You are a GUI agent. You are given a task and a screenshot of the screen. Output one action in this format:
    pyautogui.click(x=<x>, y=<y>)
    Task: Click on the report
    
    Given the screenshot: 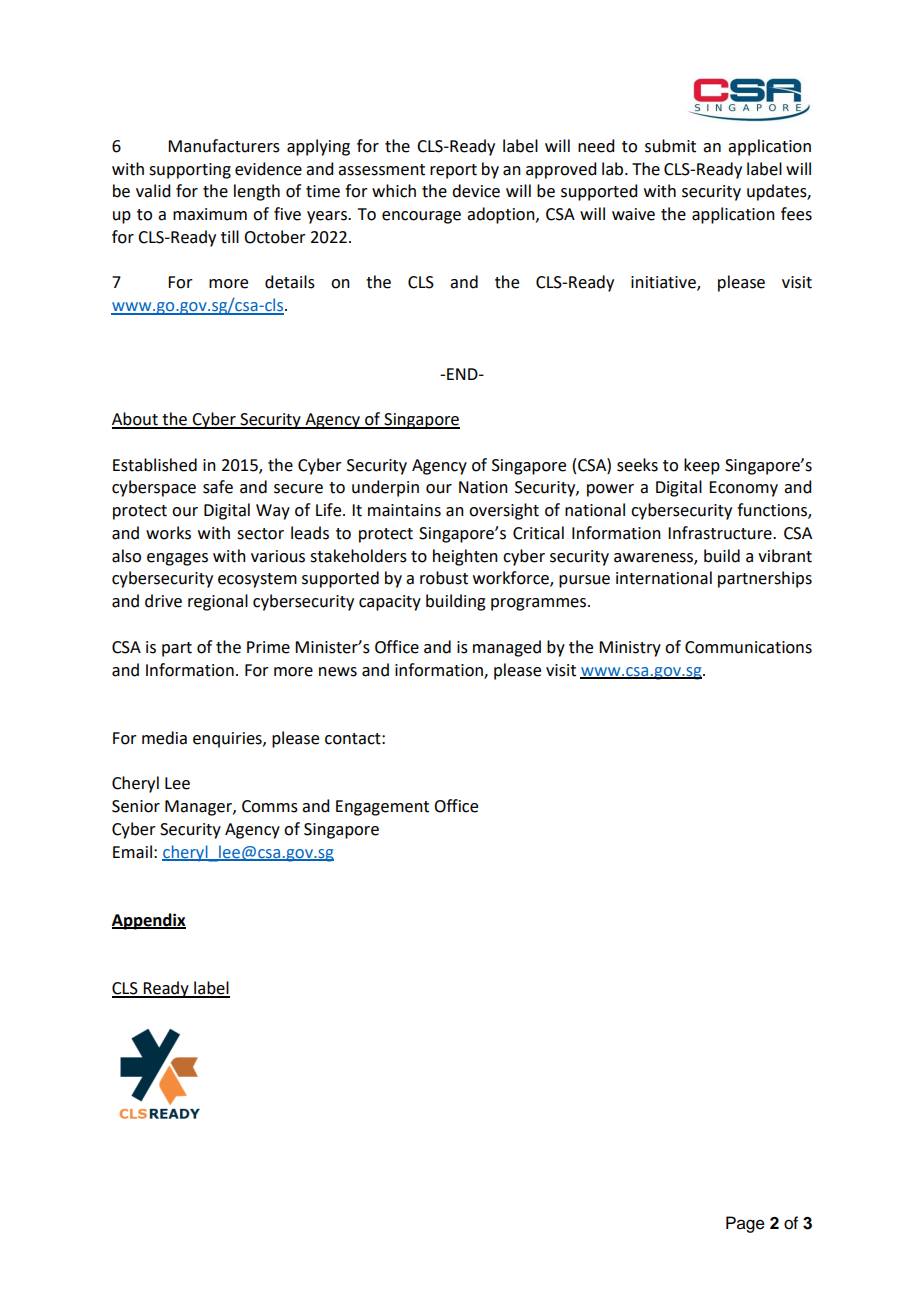 What is the action you would take?
    pyautogui.click(x=453, y=171)
